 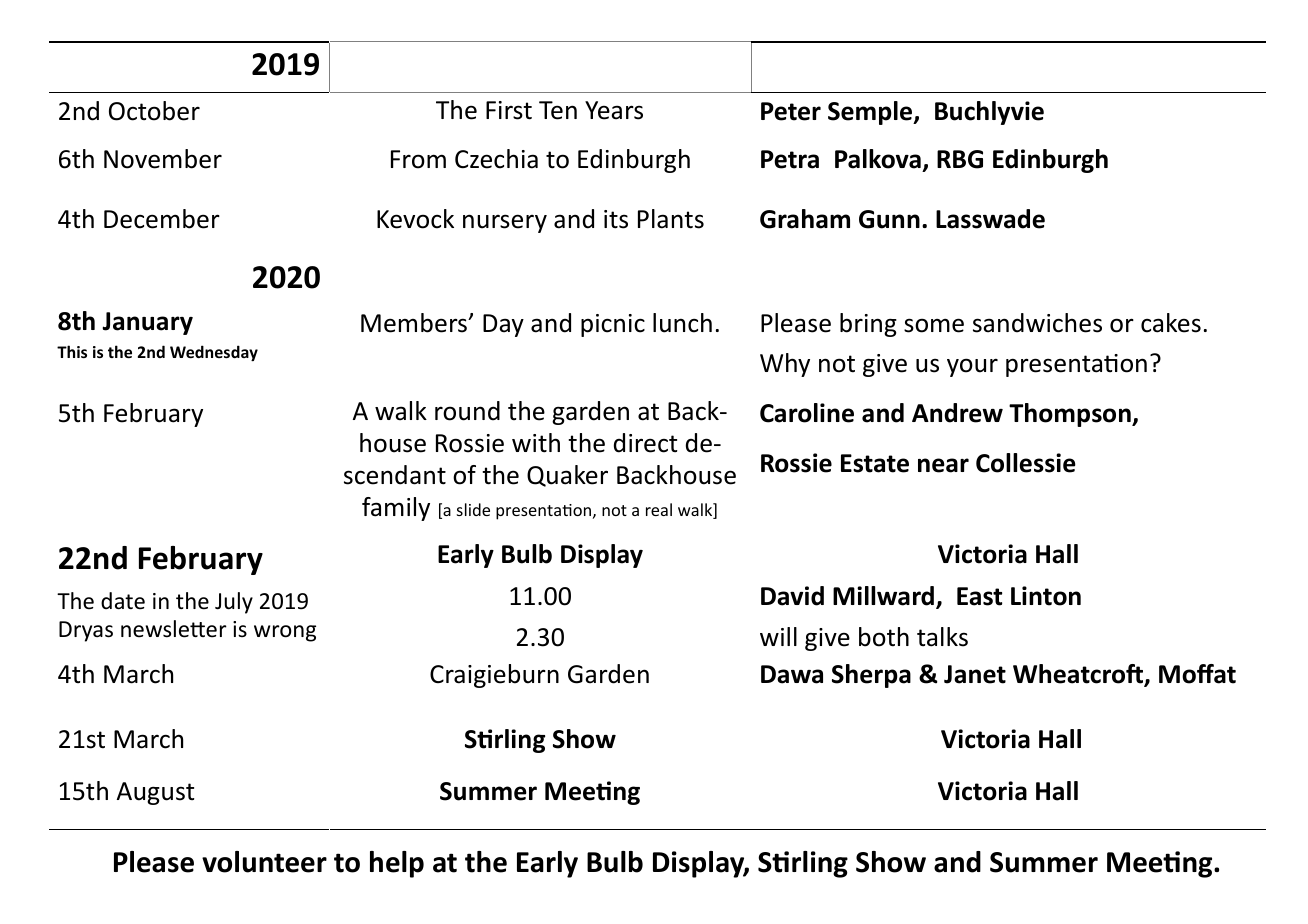 I want to click on your, so click(x=972, y=367).
